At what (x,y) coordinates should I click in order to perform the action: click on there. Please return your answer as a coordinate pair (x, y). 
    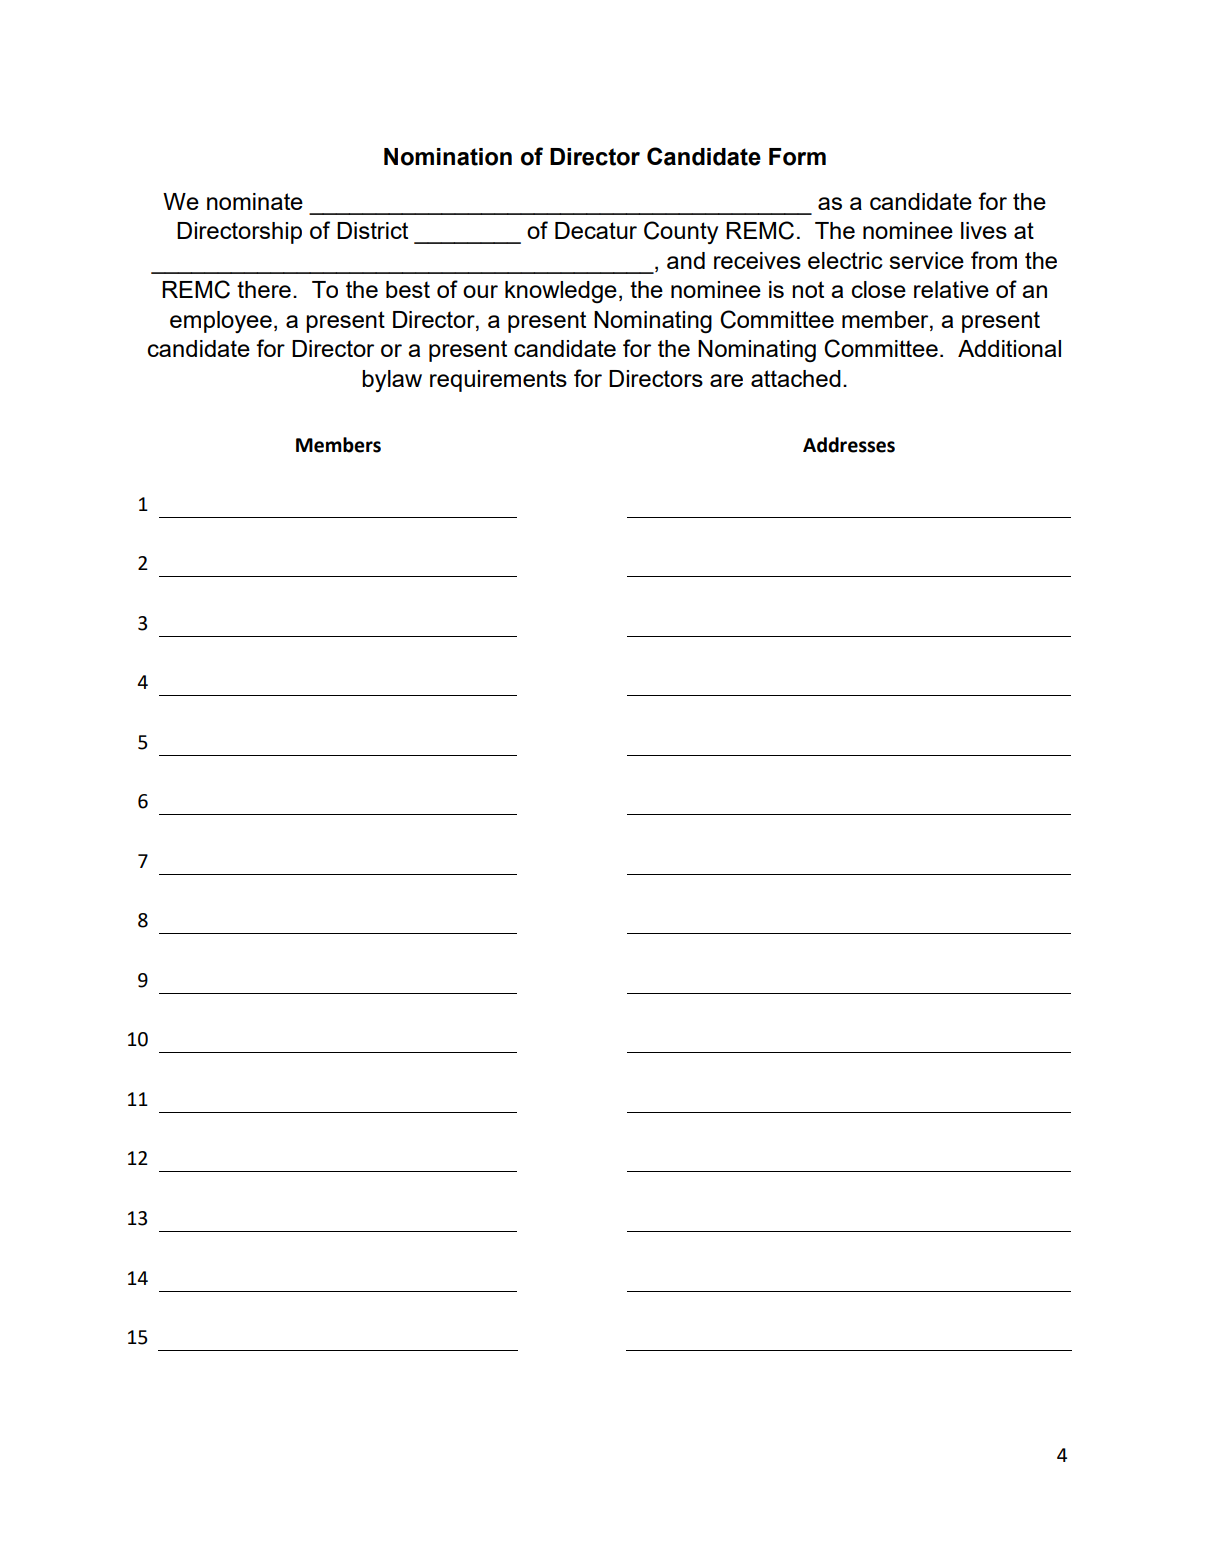
    Looking at the image, I should click on (264, 289).
